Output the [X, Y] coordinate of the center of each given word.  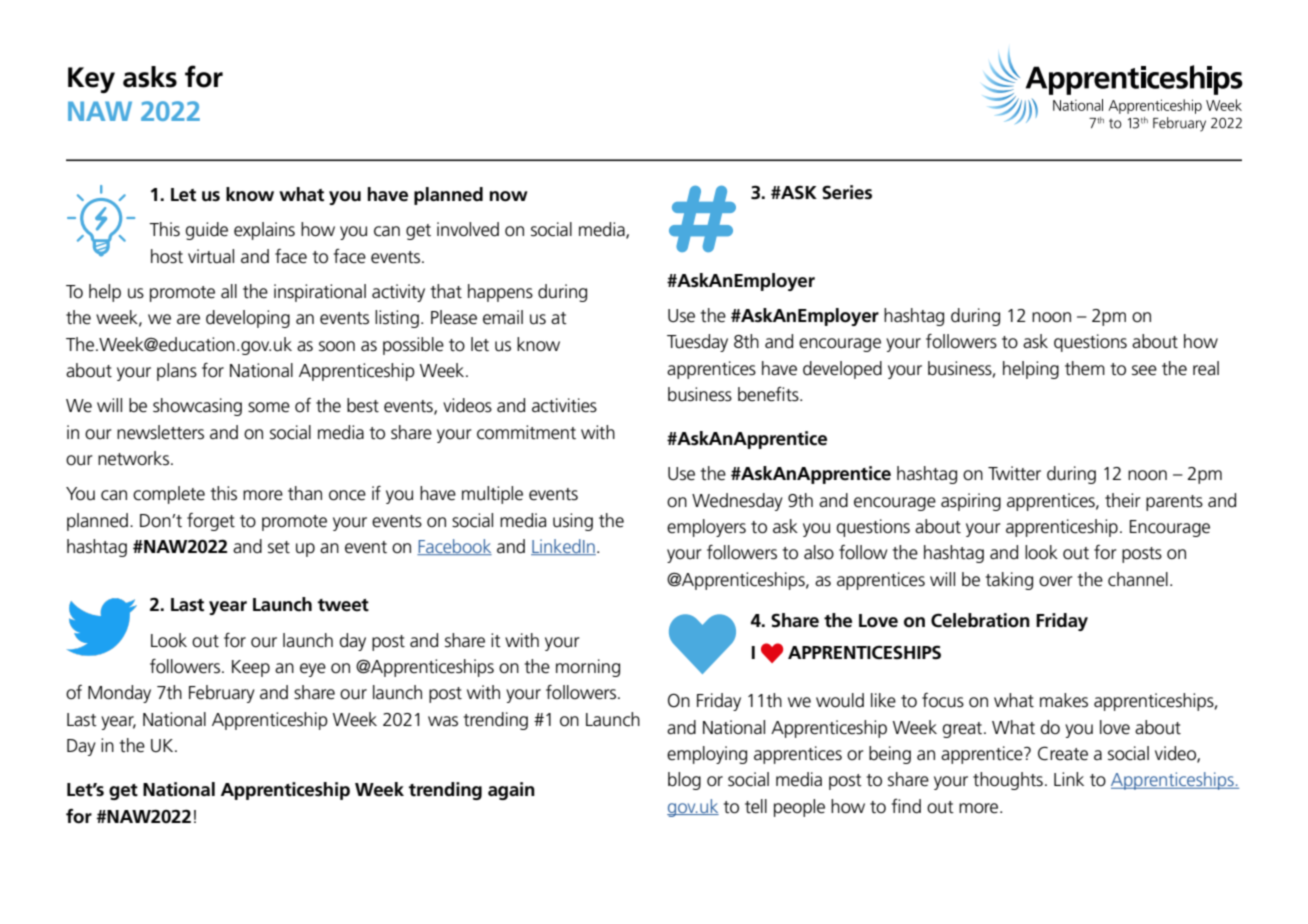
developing [248, 319]
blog [684, 781]
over [1056, 581]
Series [847, 192]
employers [706, 528]
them [1085, 368]
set [279, 547]
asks [150, 77]
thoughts [1008, 781]
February [222, 694]
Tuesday [697, 343]
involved [468, 229]
